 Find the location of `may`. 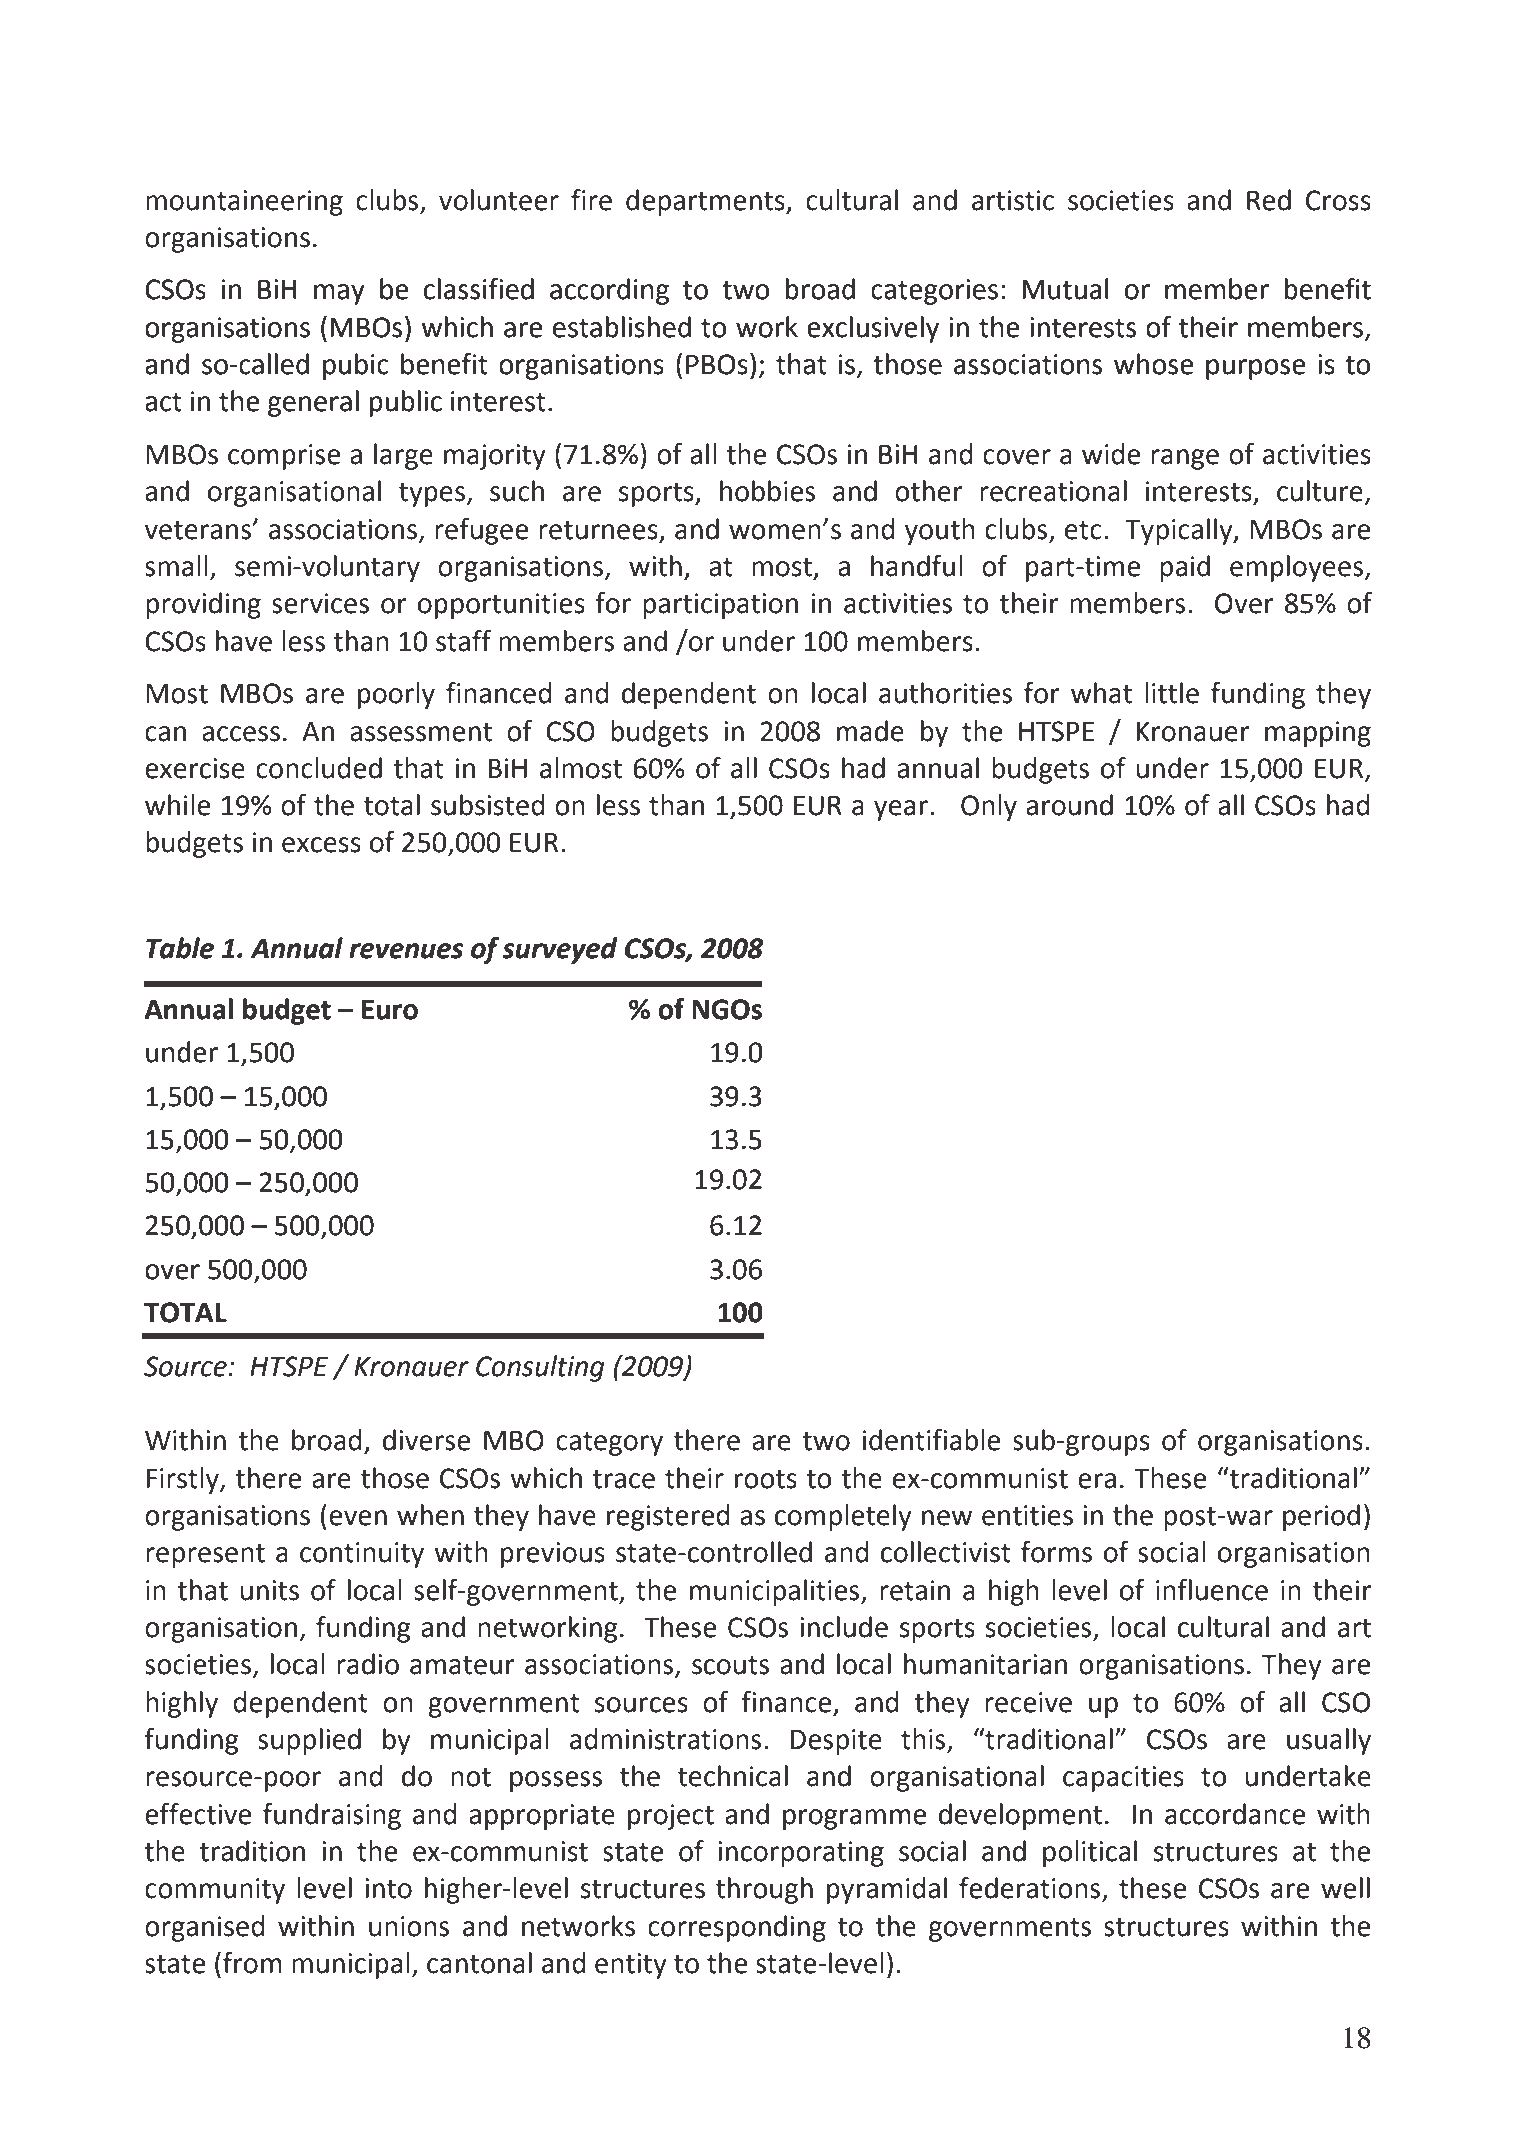

may is located at coordinates (339, 294).
